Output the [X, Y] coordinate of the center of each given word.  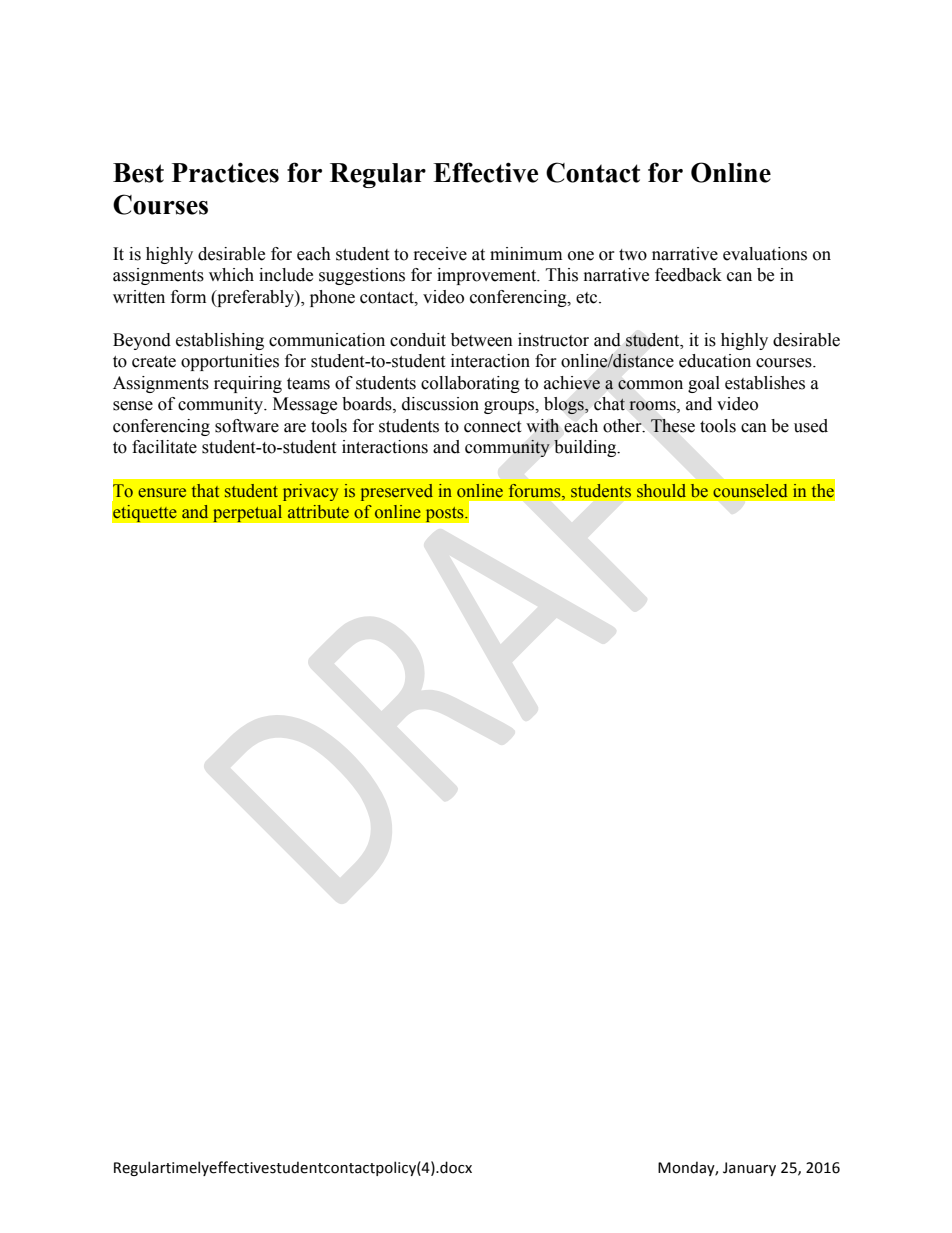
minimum [526, 254]
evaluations [765, 254]
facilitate [164, 447]
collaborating [470, 384]
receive [440, 254]
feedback [688, 275]
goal [704, 384]
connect [492, 427]
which [231, 275]
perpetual [247, 513]
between [482, 340]
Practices [225, 172]
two [633, 255]
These [673, 426]
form [188, 297]
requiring [248, 384]
